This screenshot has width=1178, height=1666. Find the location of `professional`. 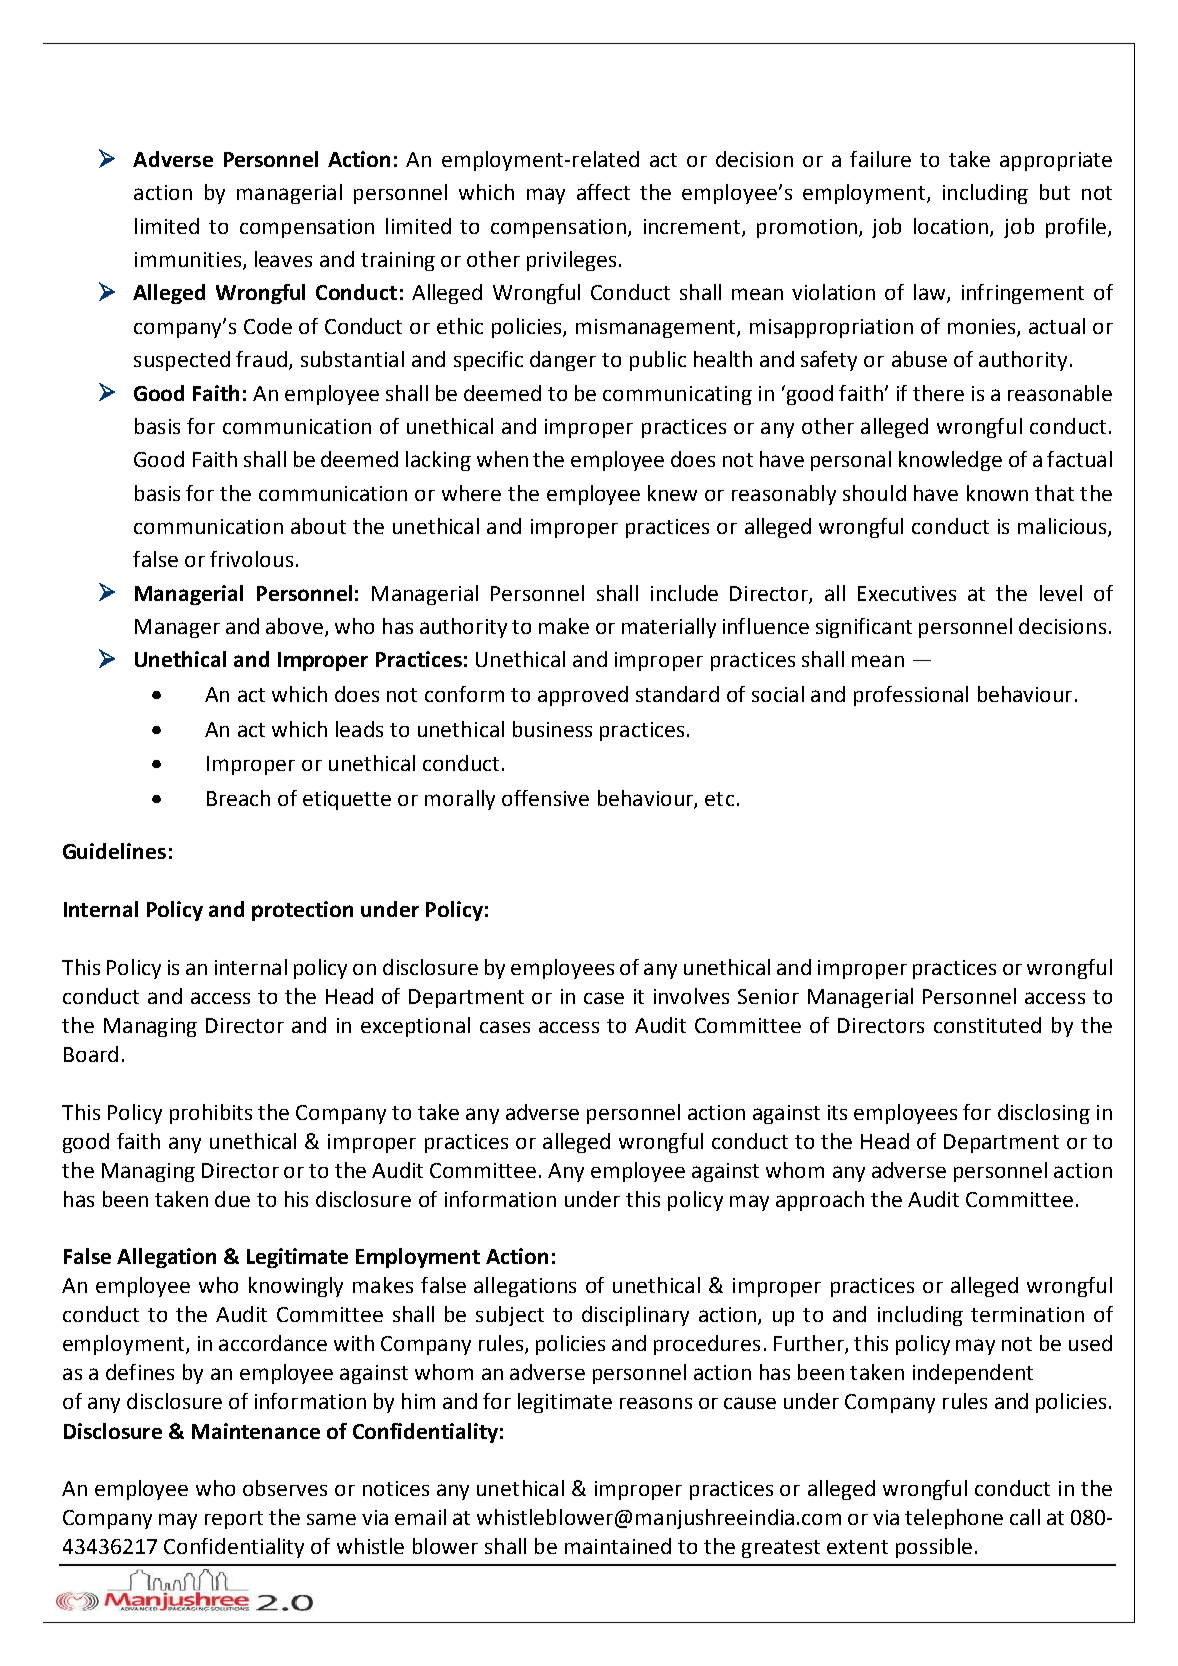

professional is located at coordinates (911, 696).
